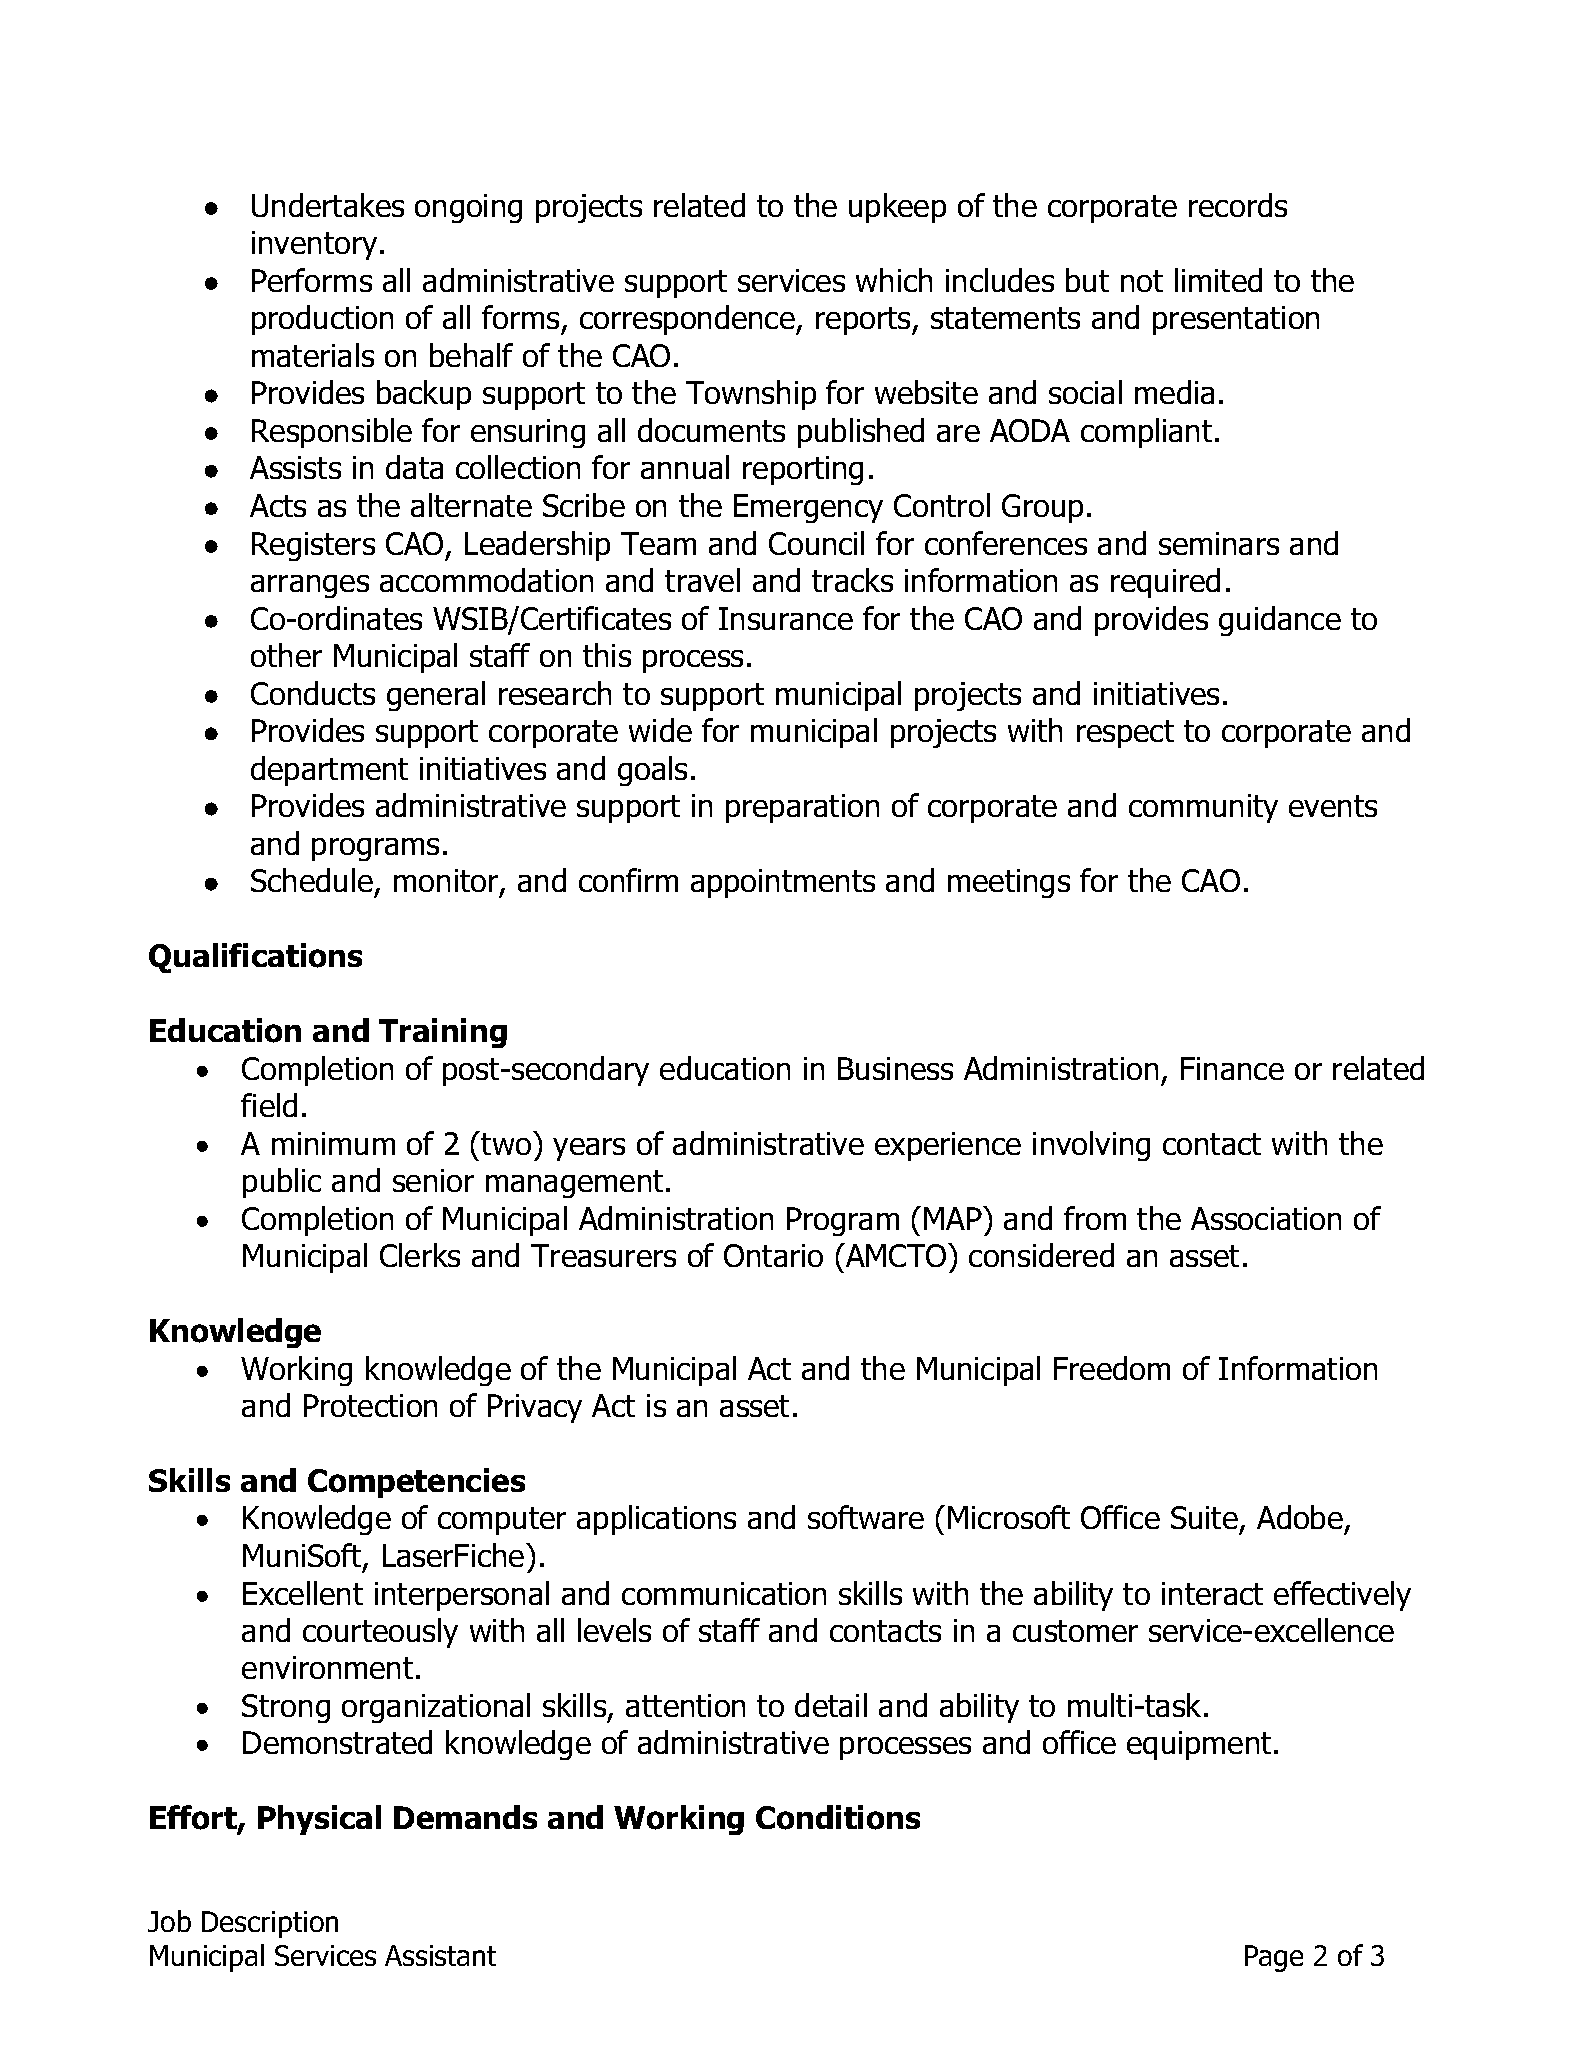 The width and height of the page is (1582, 2047). I want to click on inventory, so click(314, 245).
